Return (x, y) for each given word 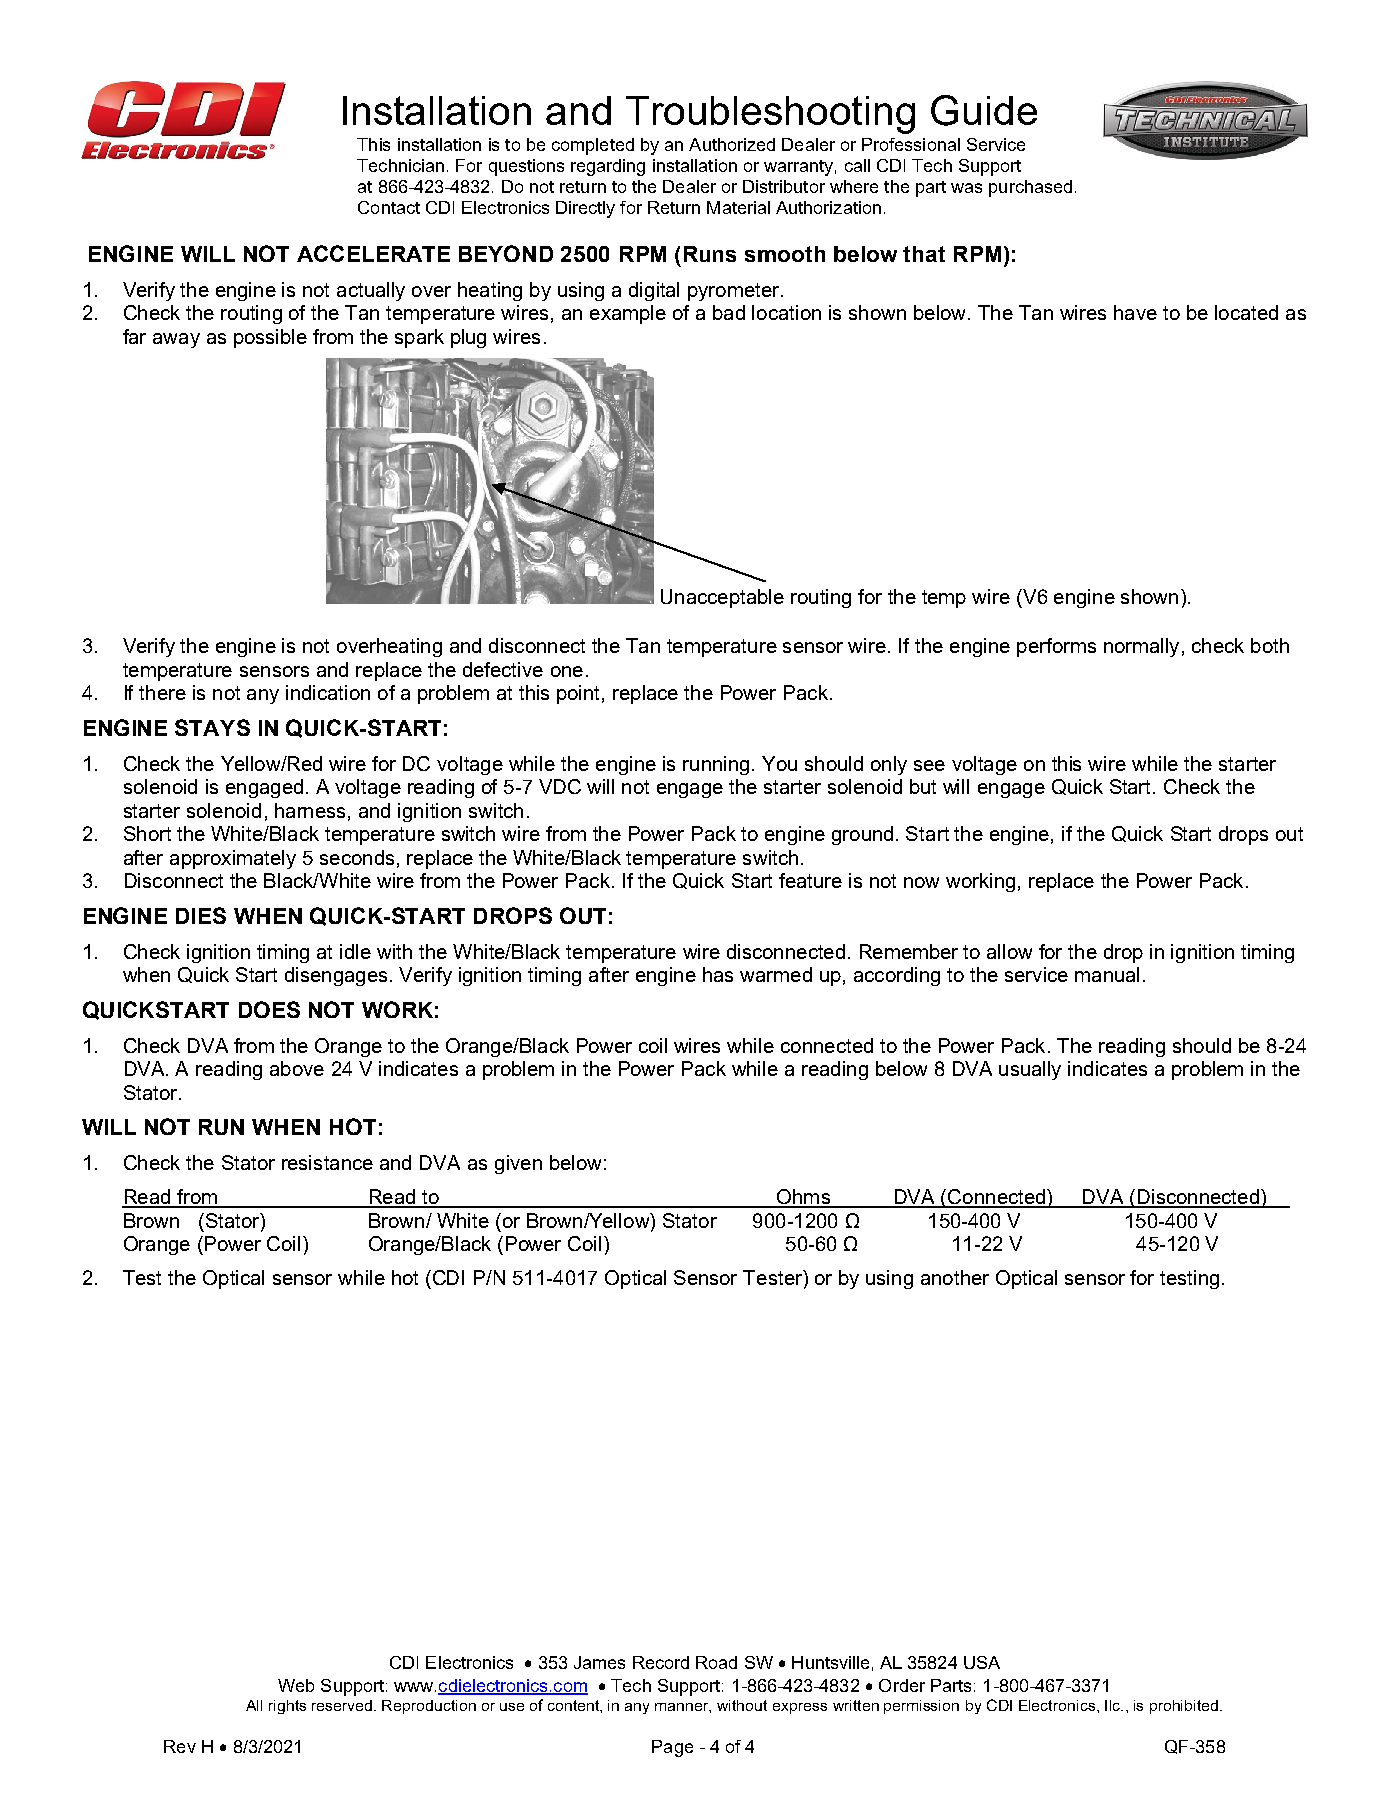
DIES (201, 915)
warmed (776, 974)
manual (1107, 974)
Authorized (732, 144)
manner (683, 1708)
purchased (1030, 188)
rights (287, 1707)
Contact (389, 207)
